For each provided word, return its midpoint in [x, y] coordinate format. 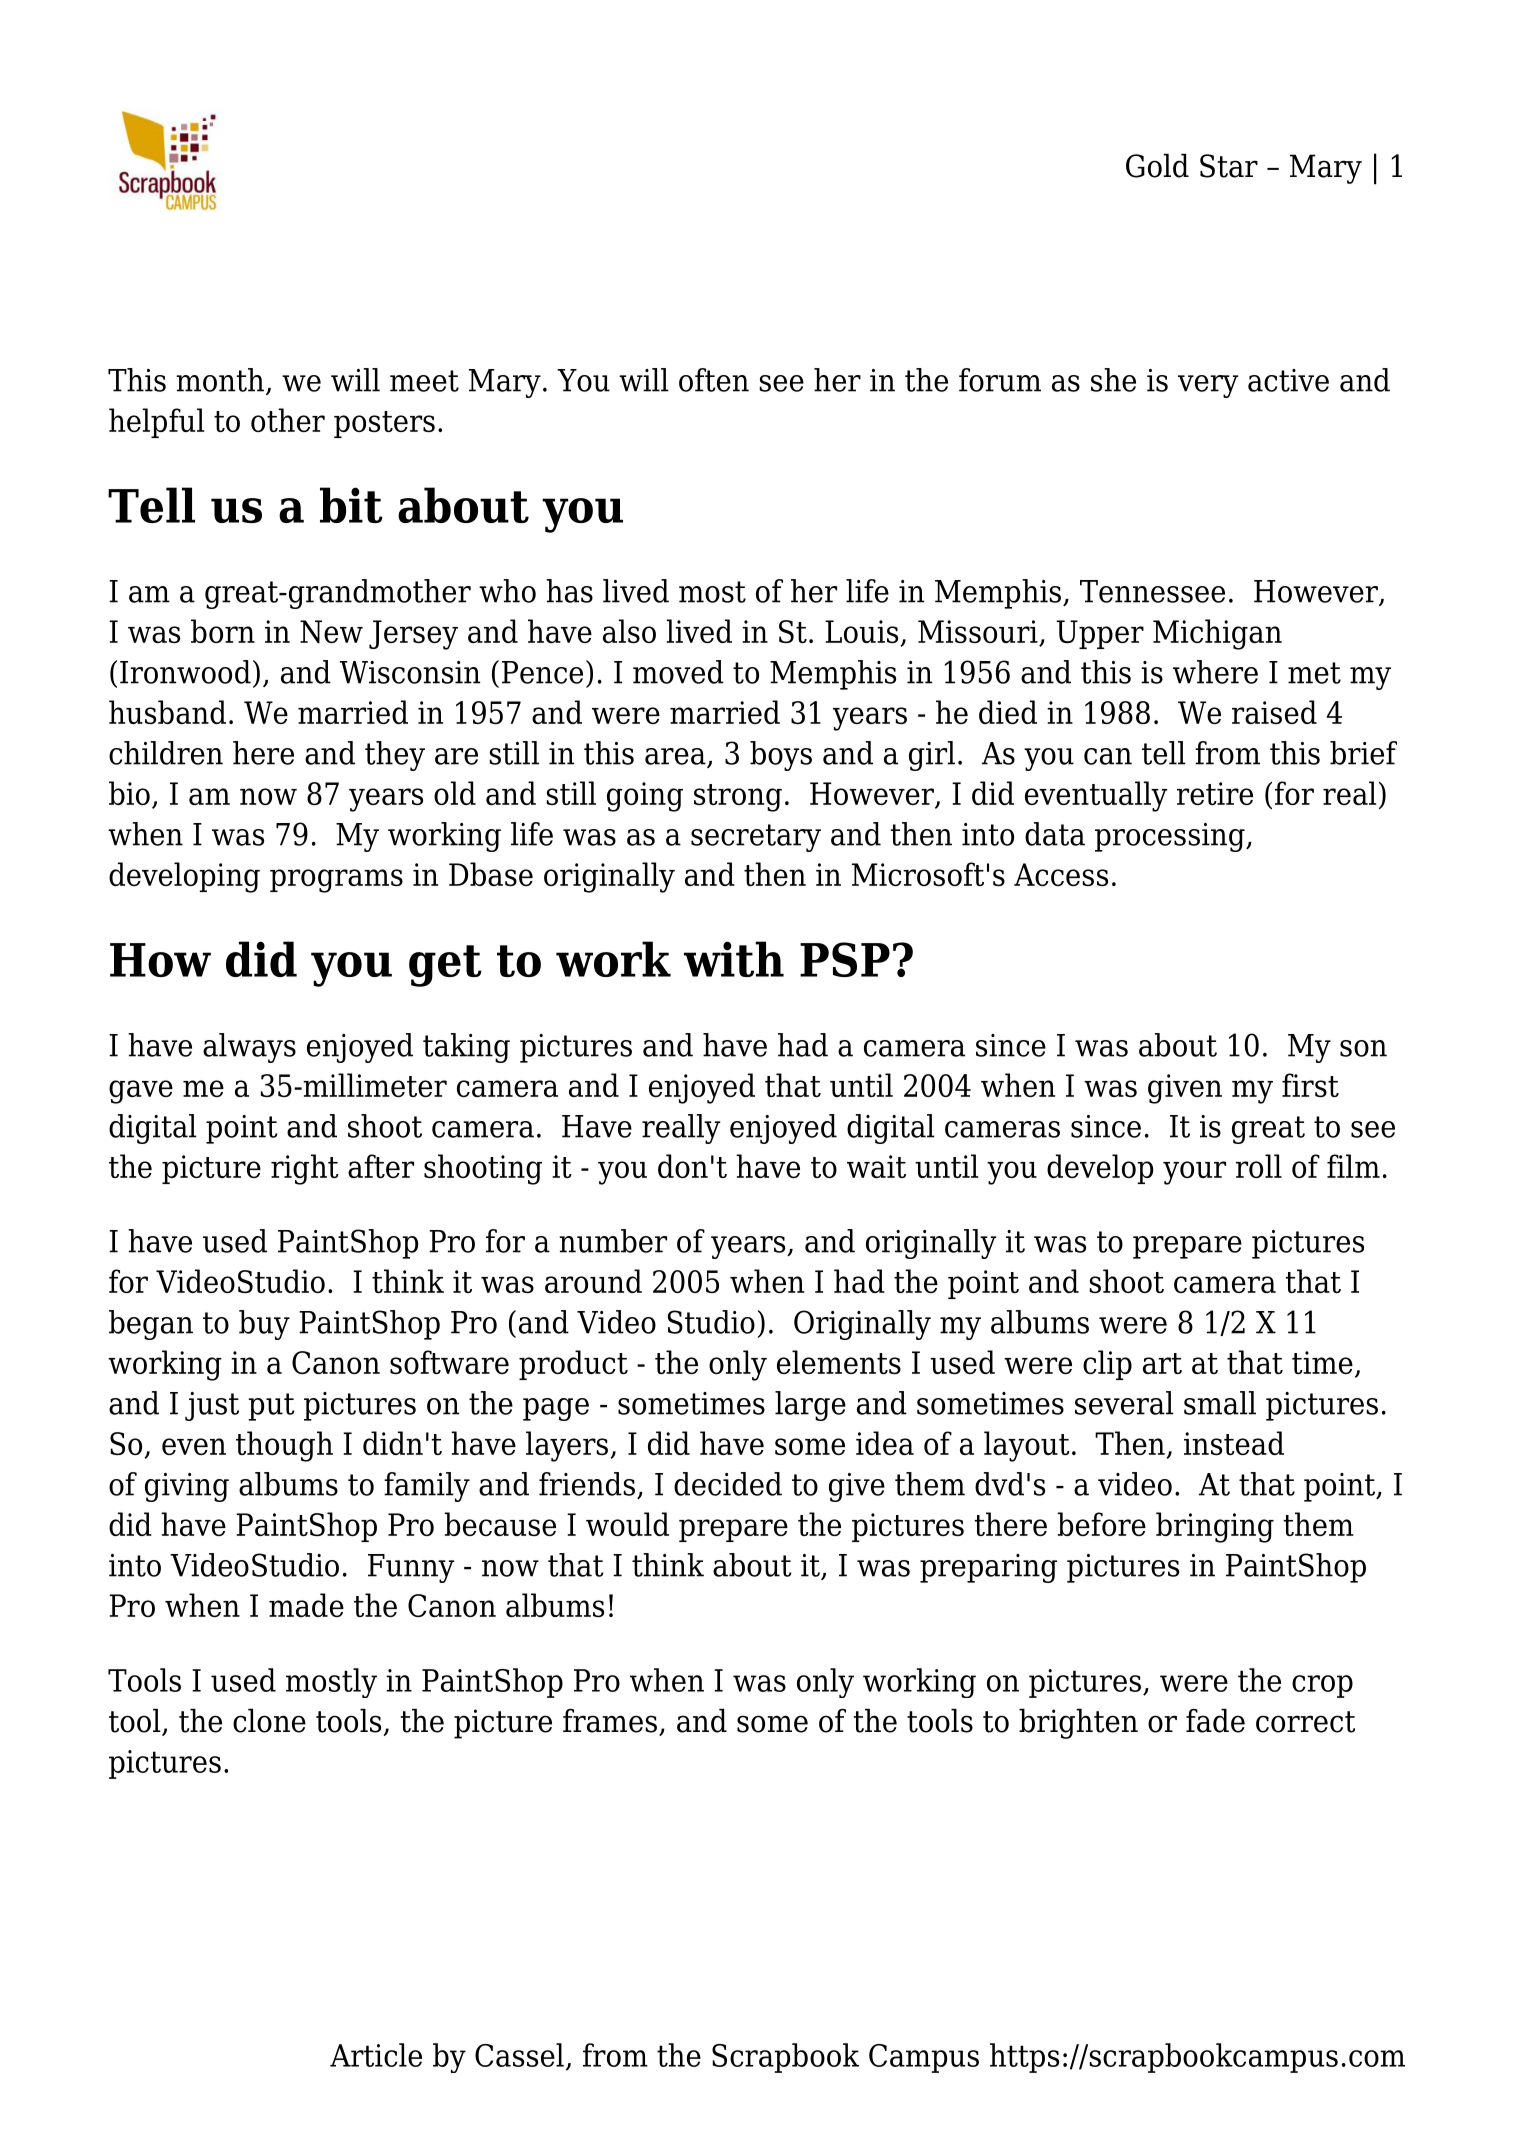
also [629, 631]
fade [1215, 1721]
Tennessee [1152, 591]
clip [1107, 1365]
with [734, 959]
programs [336, 881]
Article [376, 2055]
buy [264, 1325]
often [714, 380]
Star [1229, 166]
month [220, 380]
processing [1171, 837]
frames [610, 1721]
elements [839, 1362]
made [306, 1605]
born [223, 631]
